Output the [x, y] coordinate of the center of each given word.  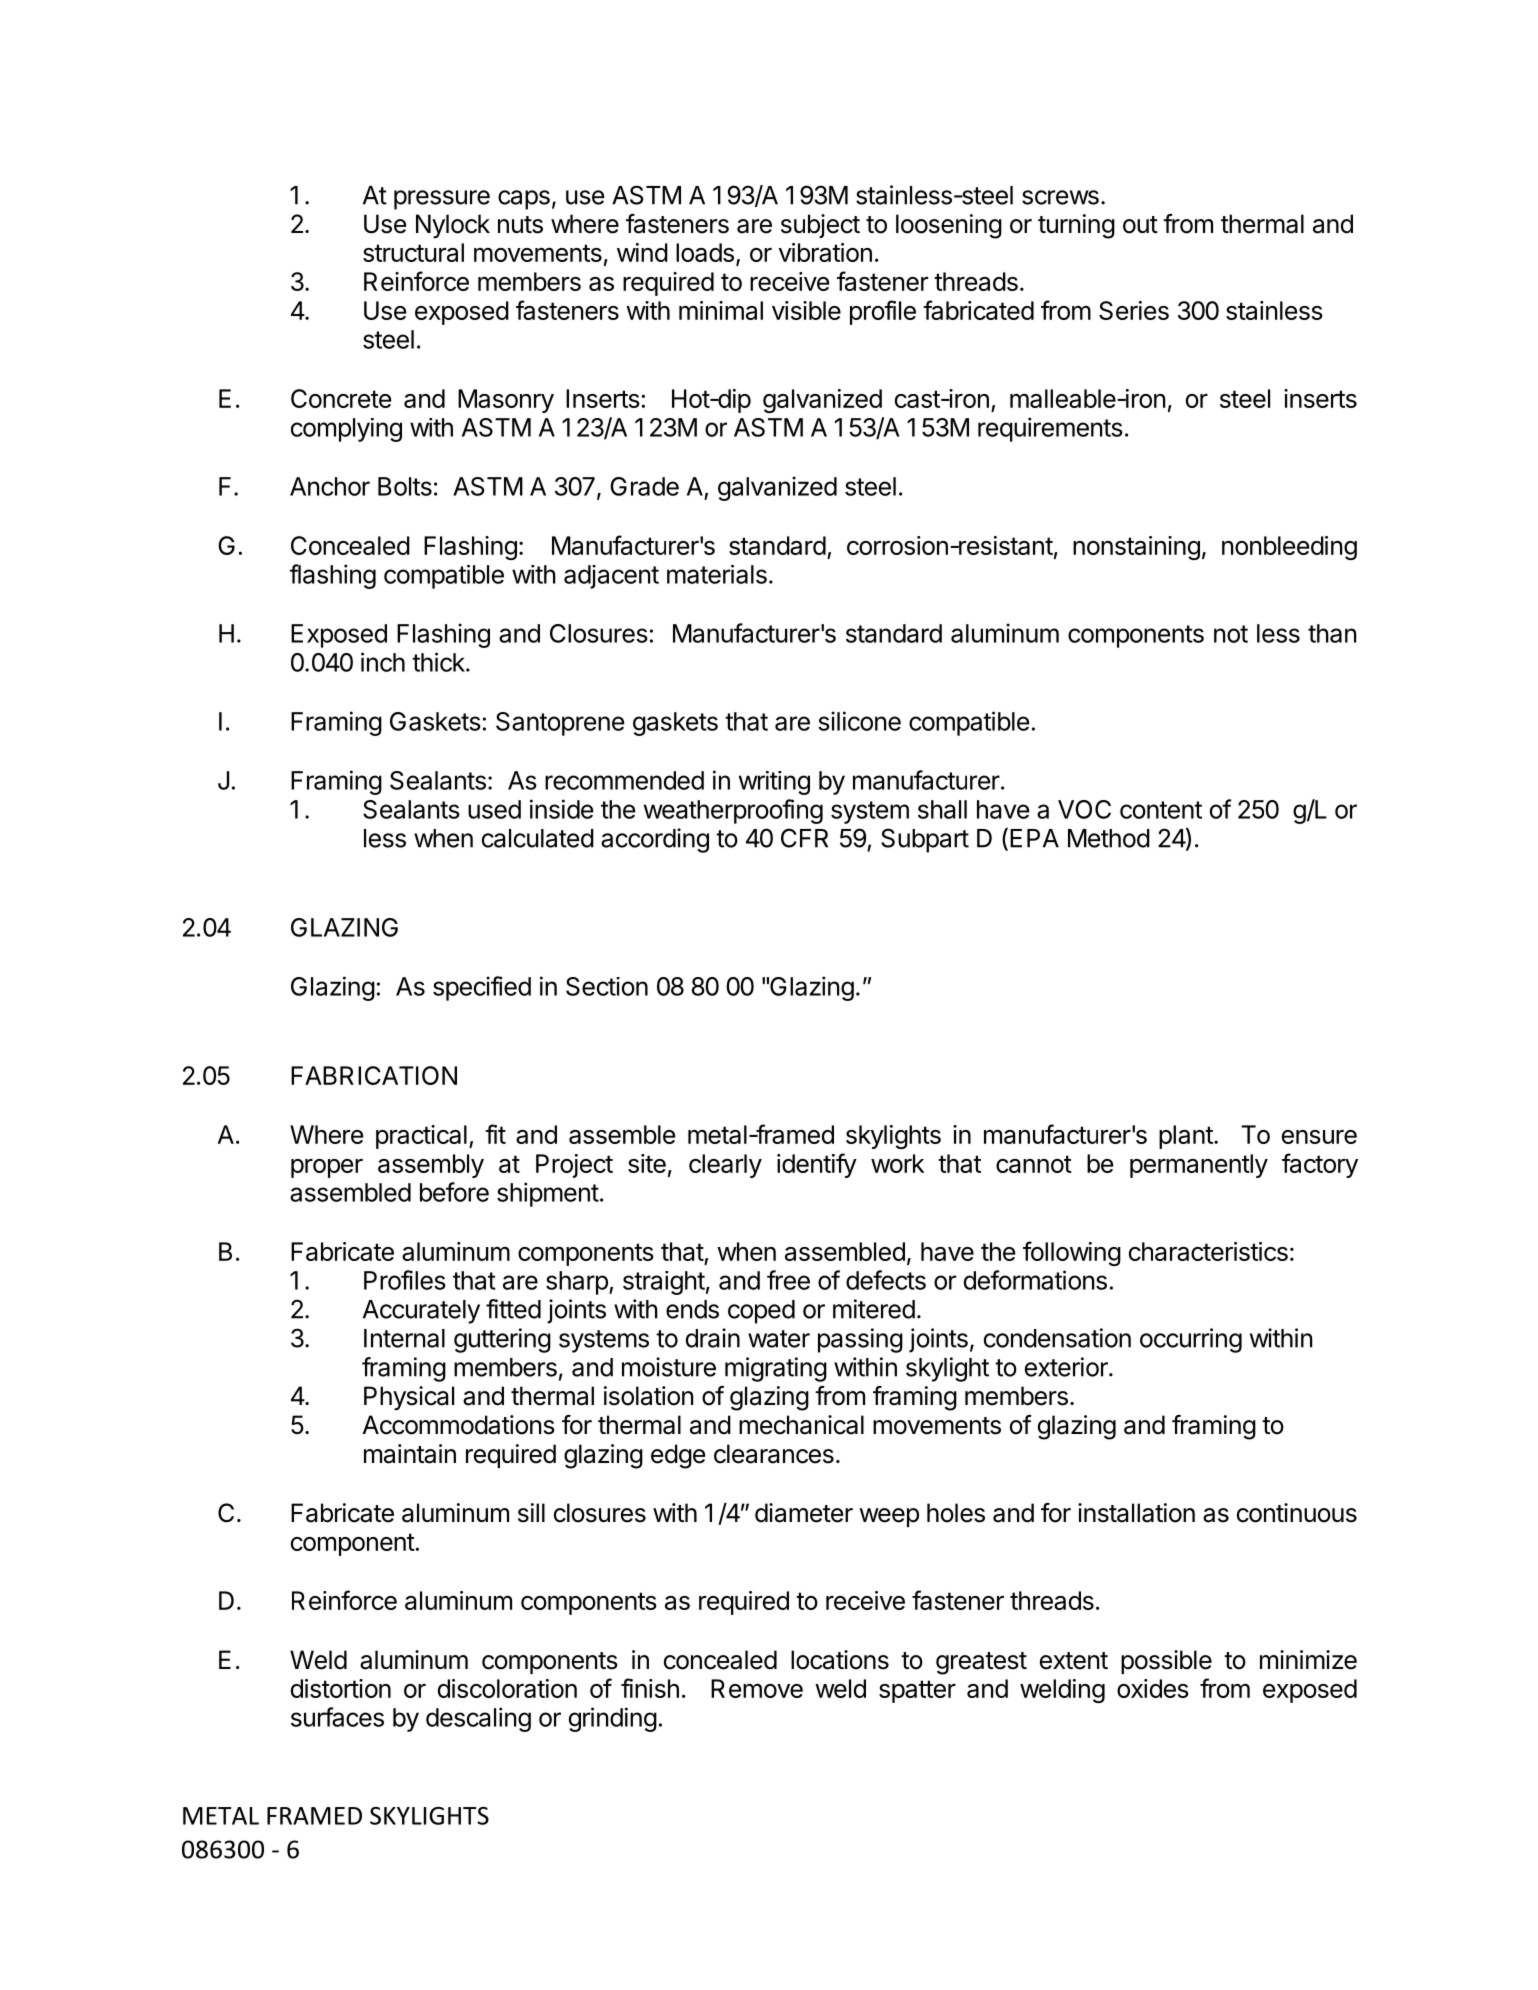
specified [482, 988]
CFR [804, 838]
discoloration [507, 1688]
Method [1109, 838]
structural [413, 252]
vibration [825, 252]
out [1140, 225]
